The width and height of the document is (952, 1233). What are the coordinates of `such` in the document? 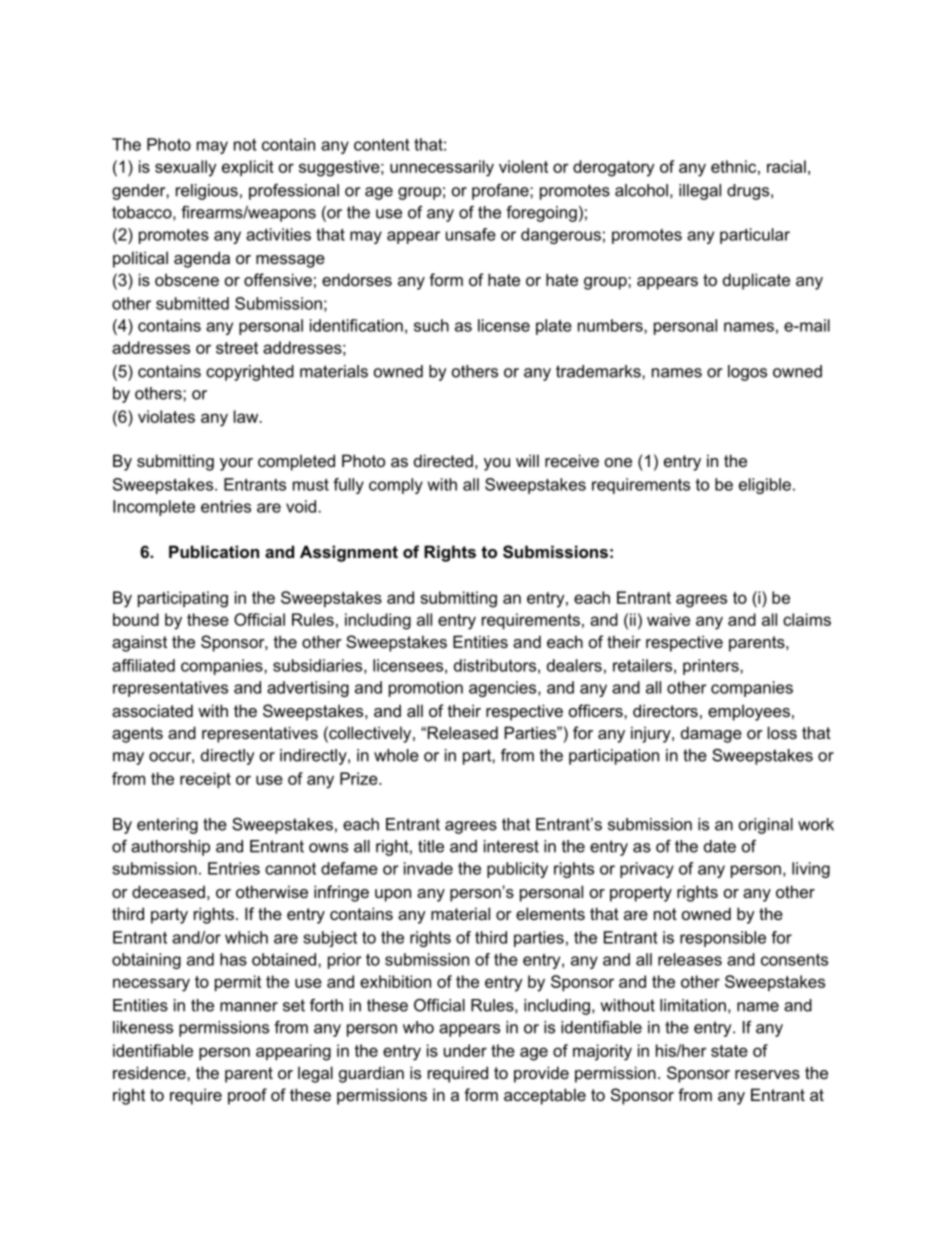 It's located at (431, 325).
